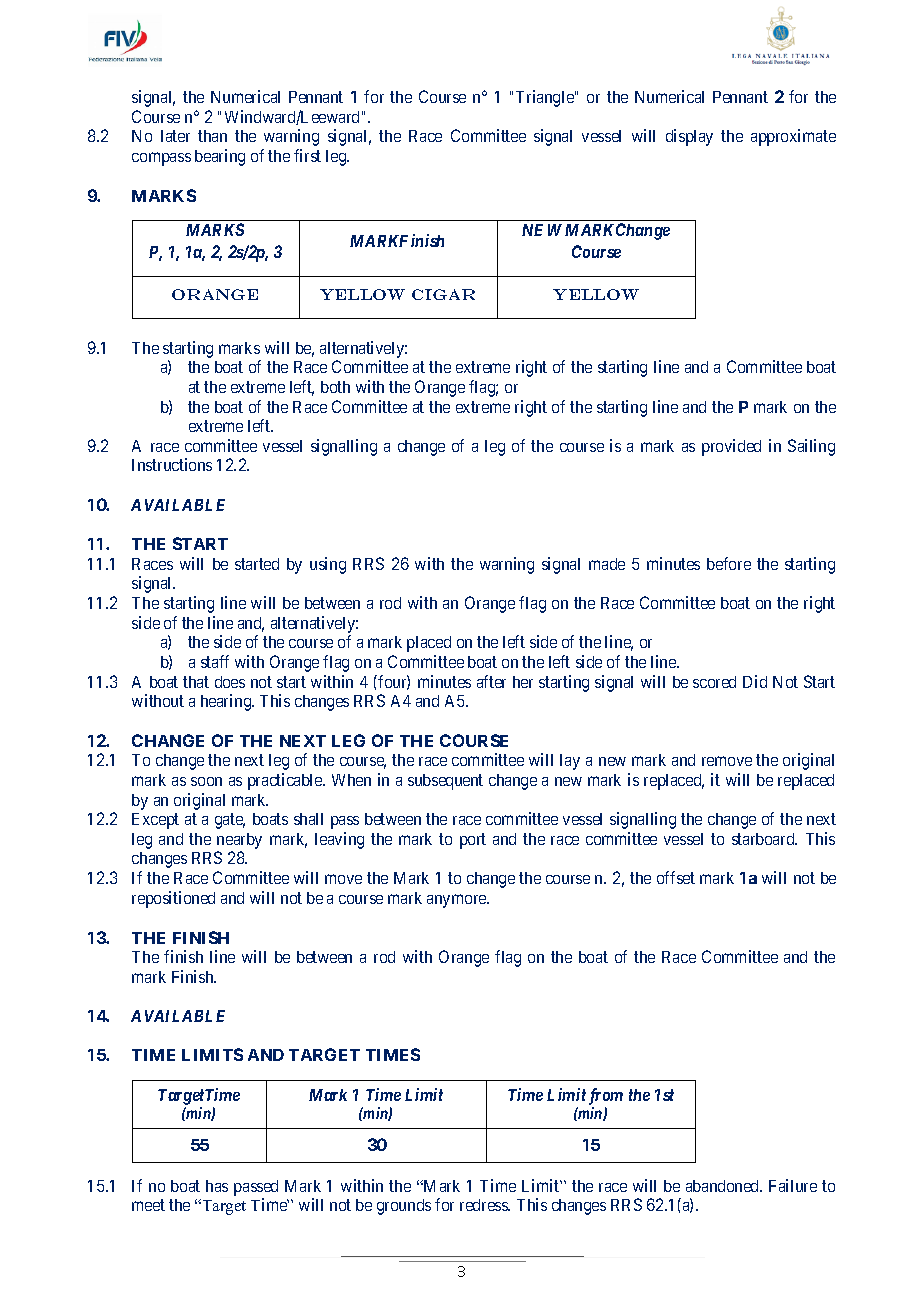  Describe the element at coordinates (731, 447) in the document. I see `provided` at that location.
